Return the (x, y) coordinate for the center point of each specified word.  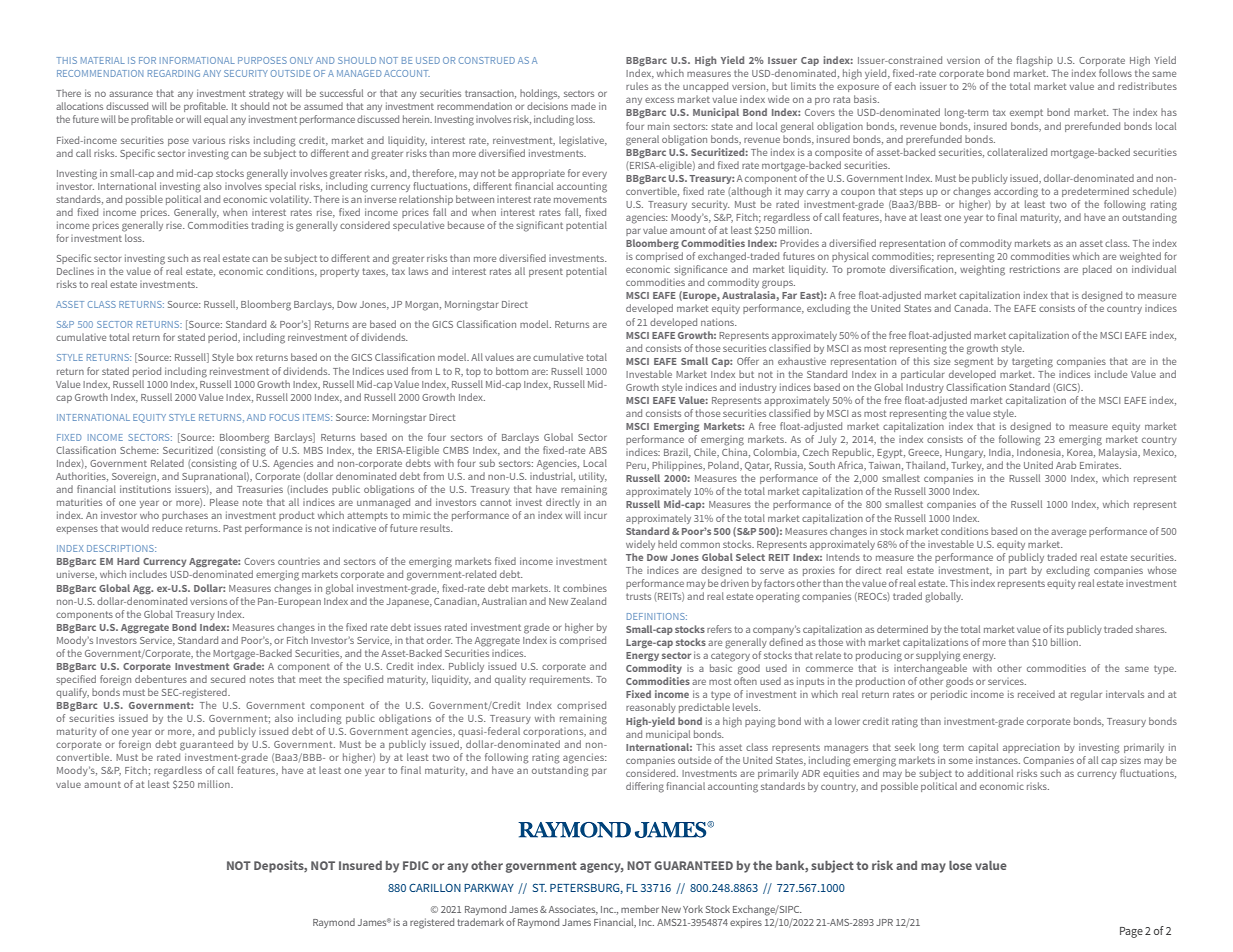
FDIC (416, 865)
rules (637, 86)
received (1036, 694)
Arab (1066, 465)
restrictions (1035, 269)
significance (700, 270)
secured (228, 679)
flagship (1034, 61)
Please (224, 502)
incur (595, 516)
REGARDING (174, 73)
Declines (75, 271)
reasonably (651, 708)
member (640, 909)
